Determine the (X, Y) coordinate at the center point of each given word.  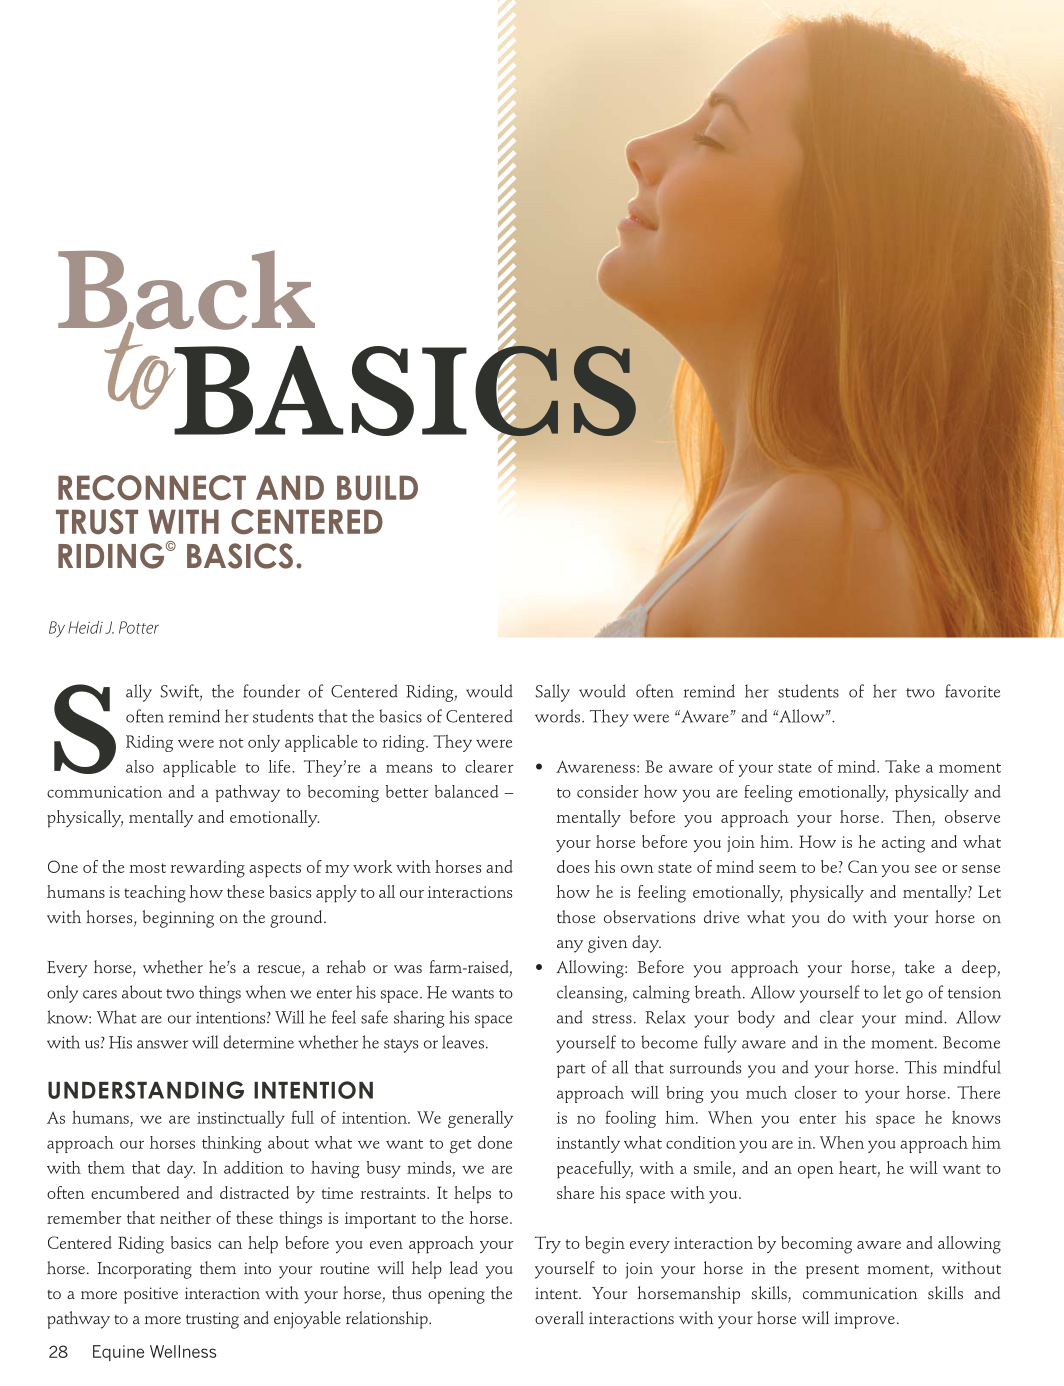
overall (559, 1317)
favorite (972, 691)
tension (974, 993)
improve (865, 1320)
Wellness (183, 1351)
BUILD (377, 488)
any (570, 946)
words (559, 716)
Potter (139, 627)
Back (186, 291)
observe (972, 816)
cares (100, 994)
